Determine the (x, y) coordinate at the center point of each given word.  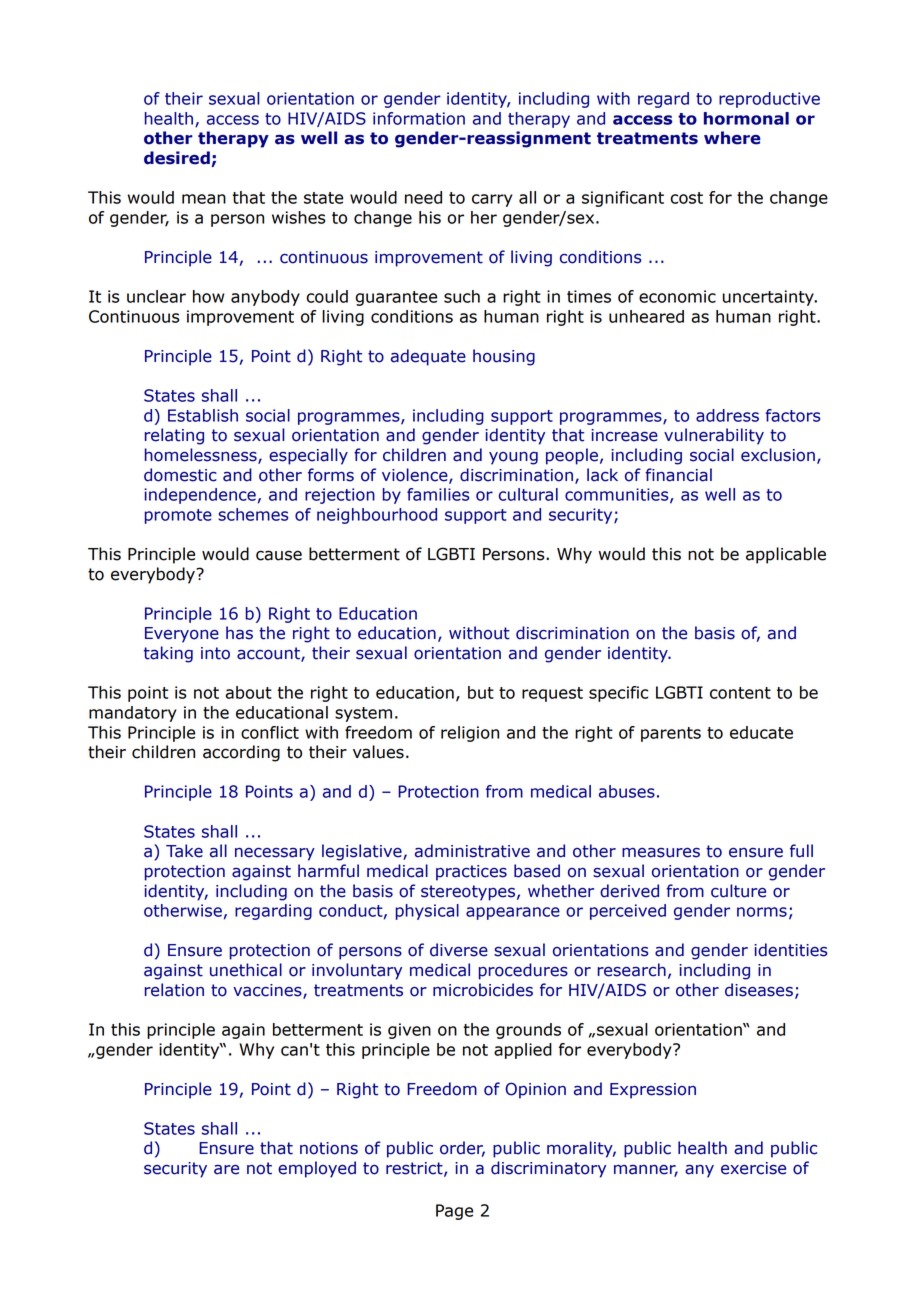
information (419, 118)
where (732, 138)
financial (678, 475)
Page (454, 1212)
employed (317, 1169)
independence (200, 496)
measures (661, 853)
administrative (472, 851)
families (438, 494)
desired (178, 159)
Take (184, 851)
